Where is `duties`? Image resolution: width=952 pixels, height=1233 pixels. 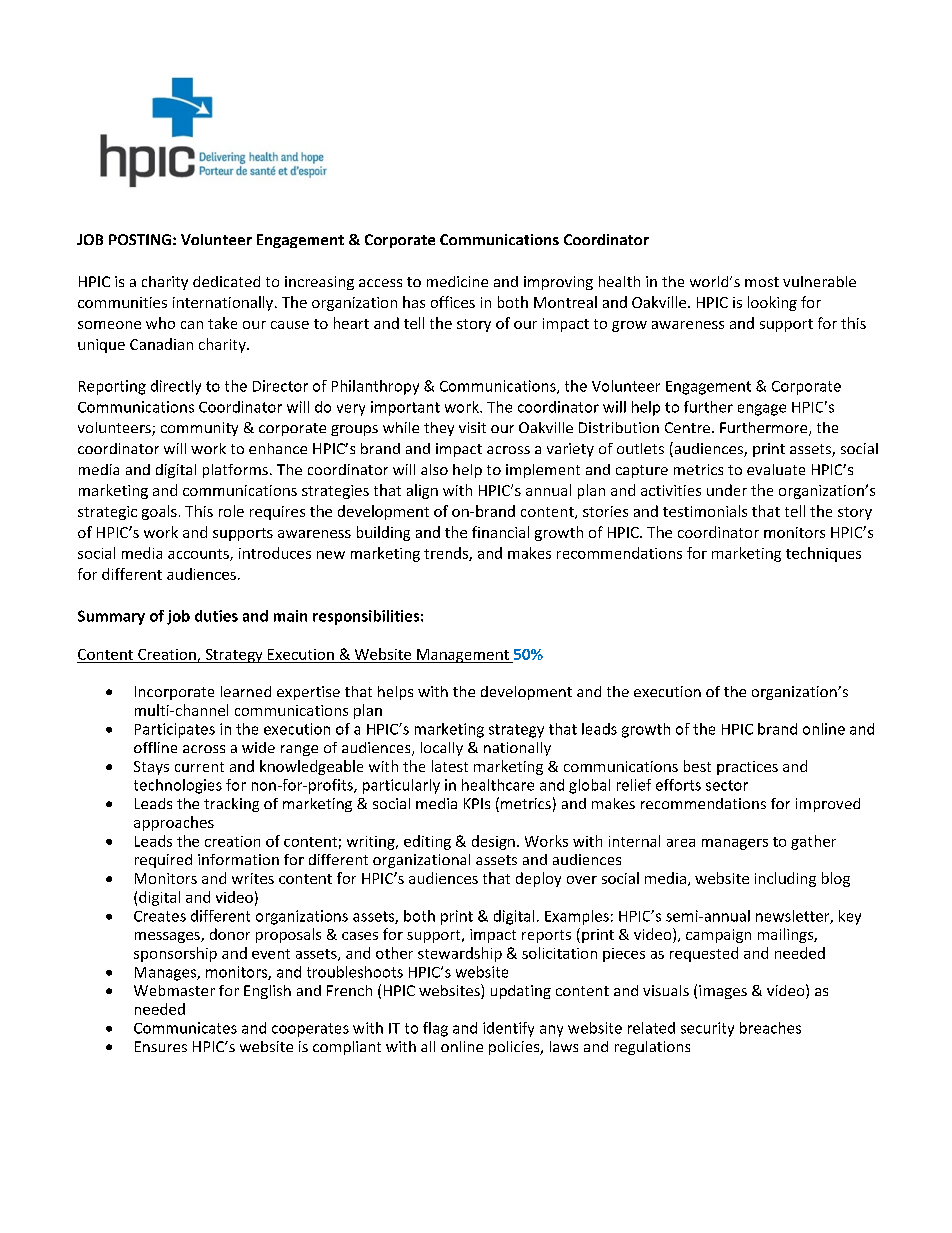 duties is located at coordinates (216, 616).
